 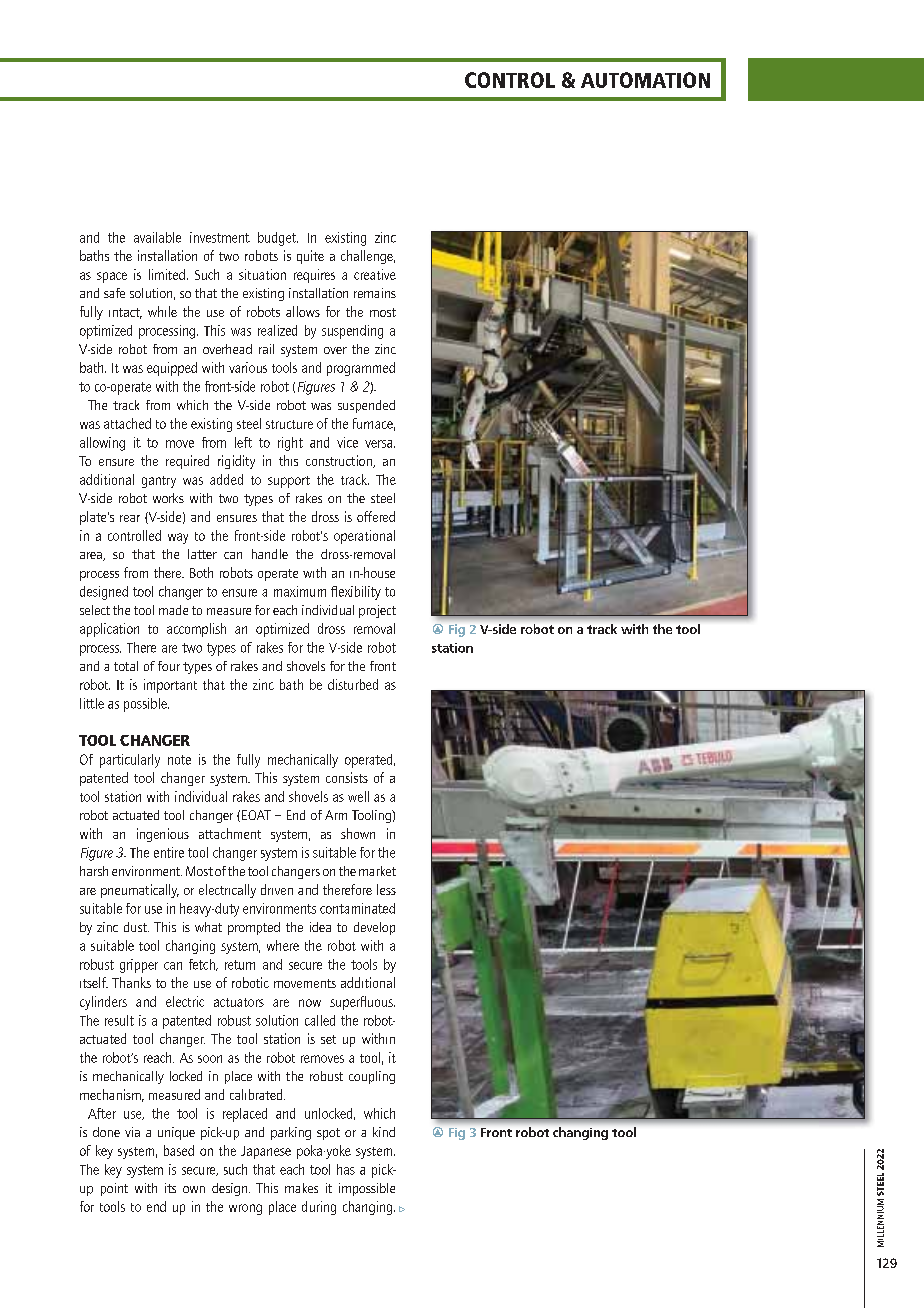 I want to click on project, so click(x=377, y=611).
